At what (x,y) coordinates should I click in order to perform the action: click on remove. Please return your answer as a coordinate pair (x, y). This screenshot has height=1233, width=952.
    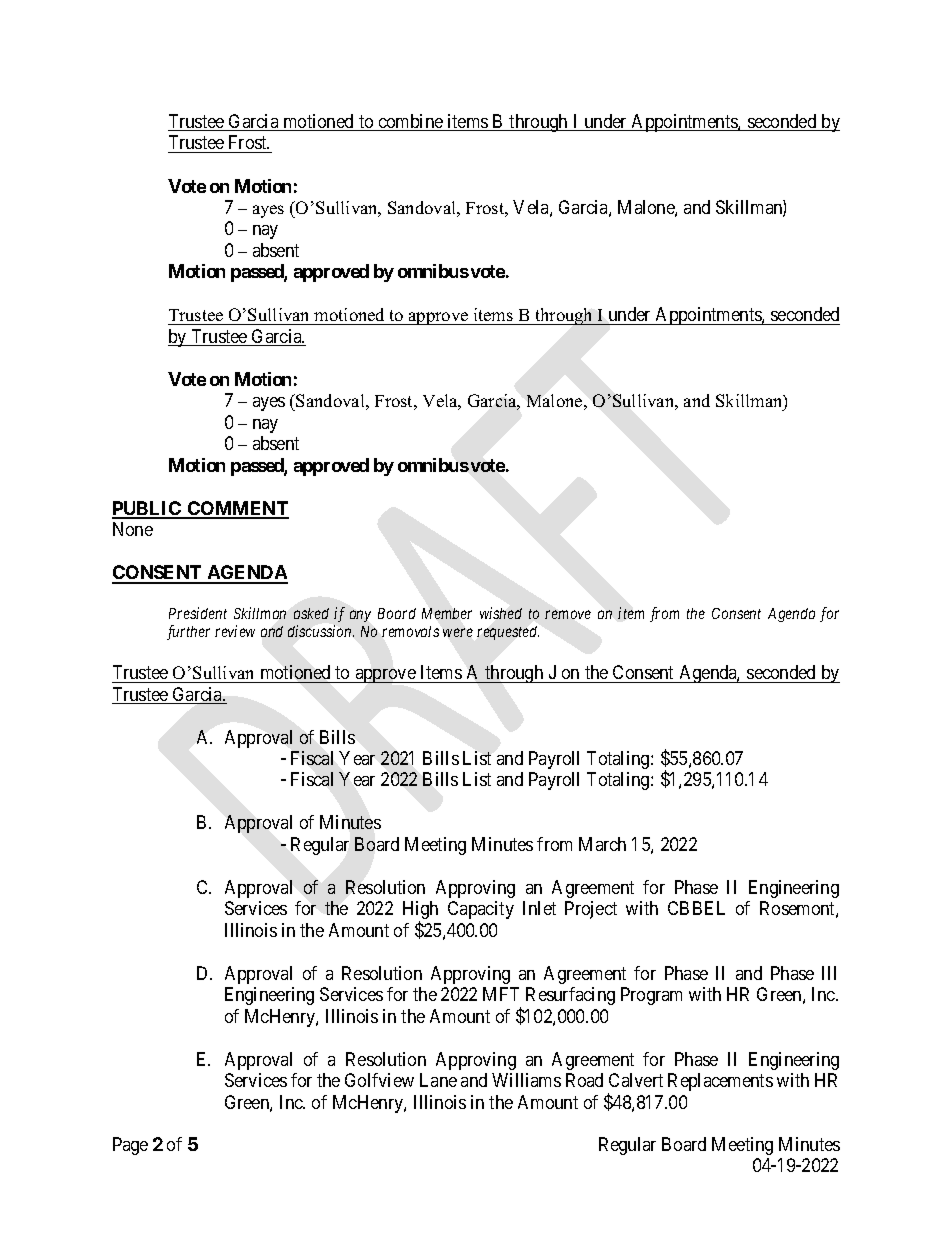
    Looking at the image, I should click on (568, 614).
